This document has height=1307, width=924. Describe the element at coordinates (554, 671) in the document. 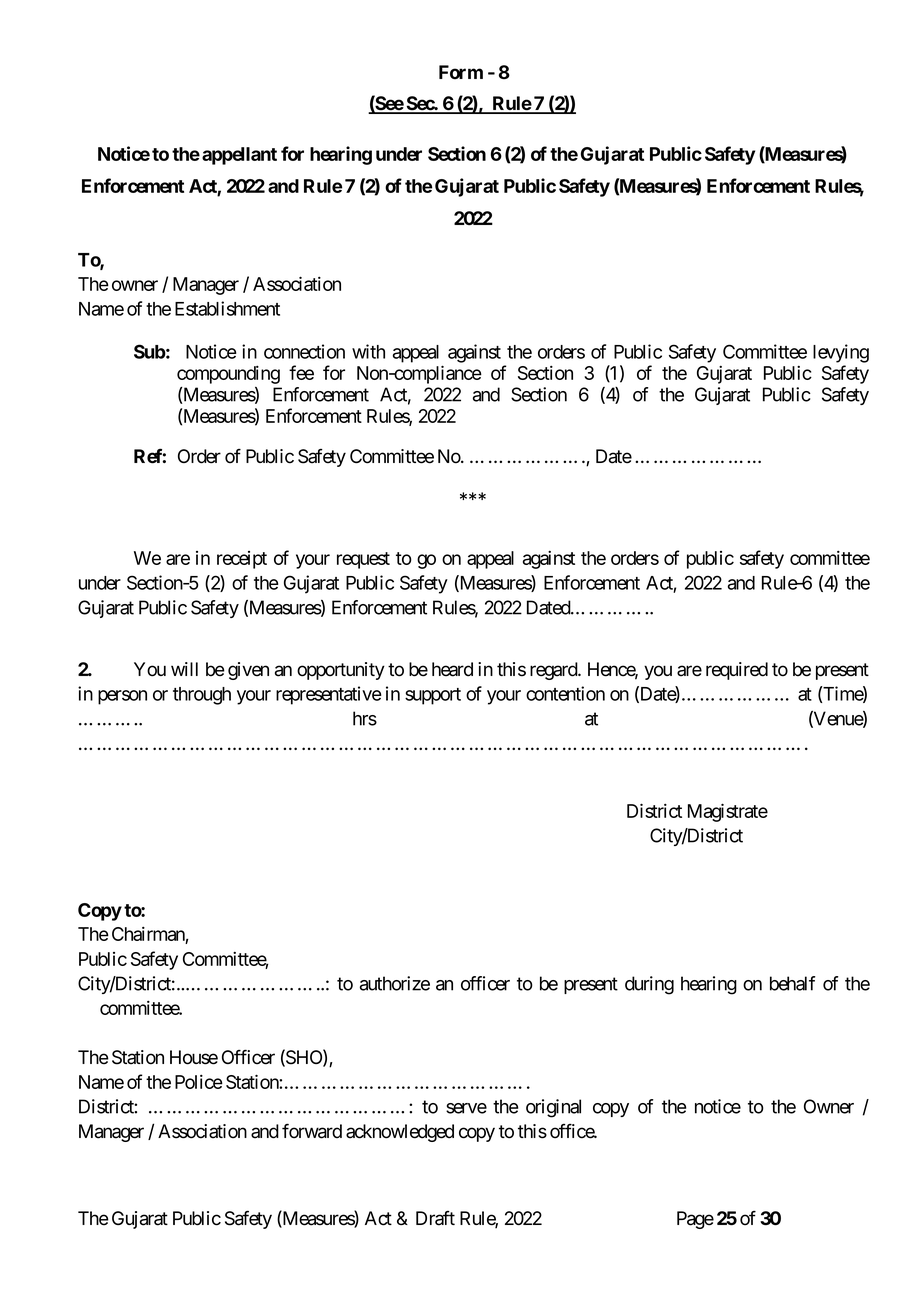

I see `regard` at that location.
